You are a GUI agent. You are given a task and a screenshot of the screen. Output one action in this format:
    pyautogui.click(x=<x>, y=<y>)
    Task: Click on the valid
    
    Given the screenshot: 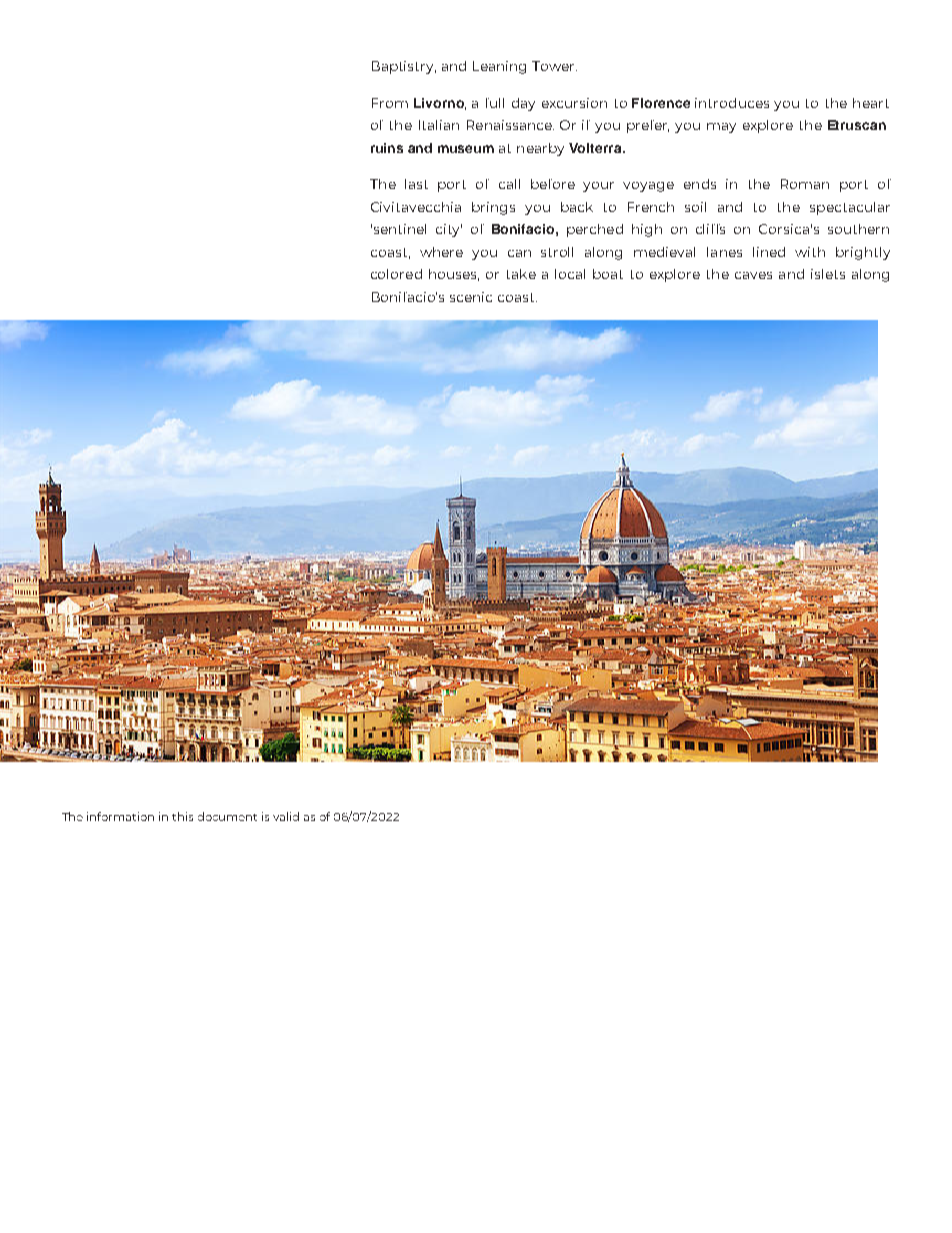 What is the action you would take?
    pyautogui.click(x=286, y=816)
